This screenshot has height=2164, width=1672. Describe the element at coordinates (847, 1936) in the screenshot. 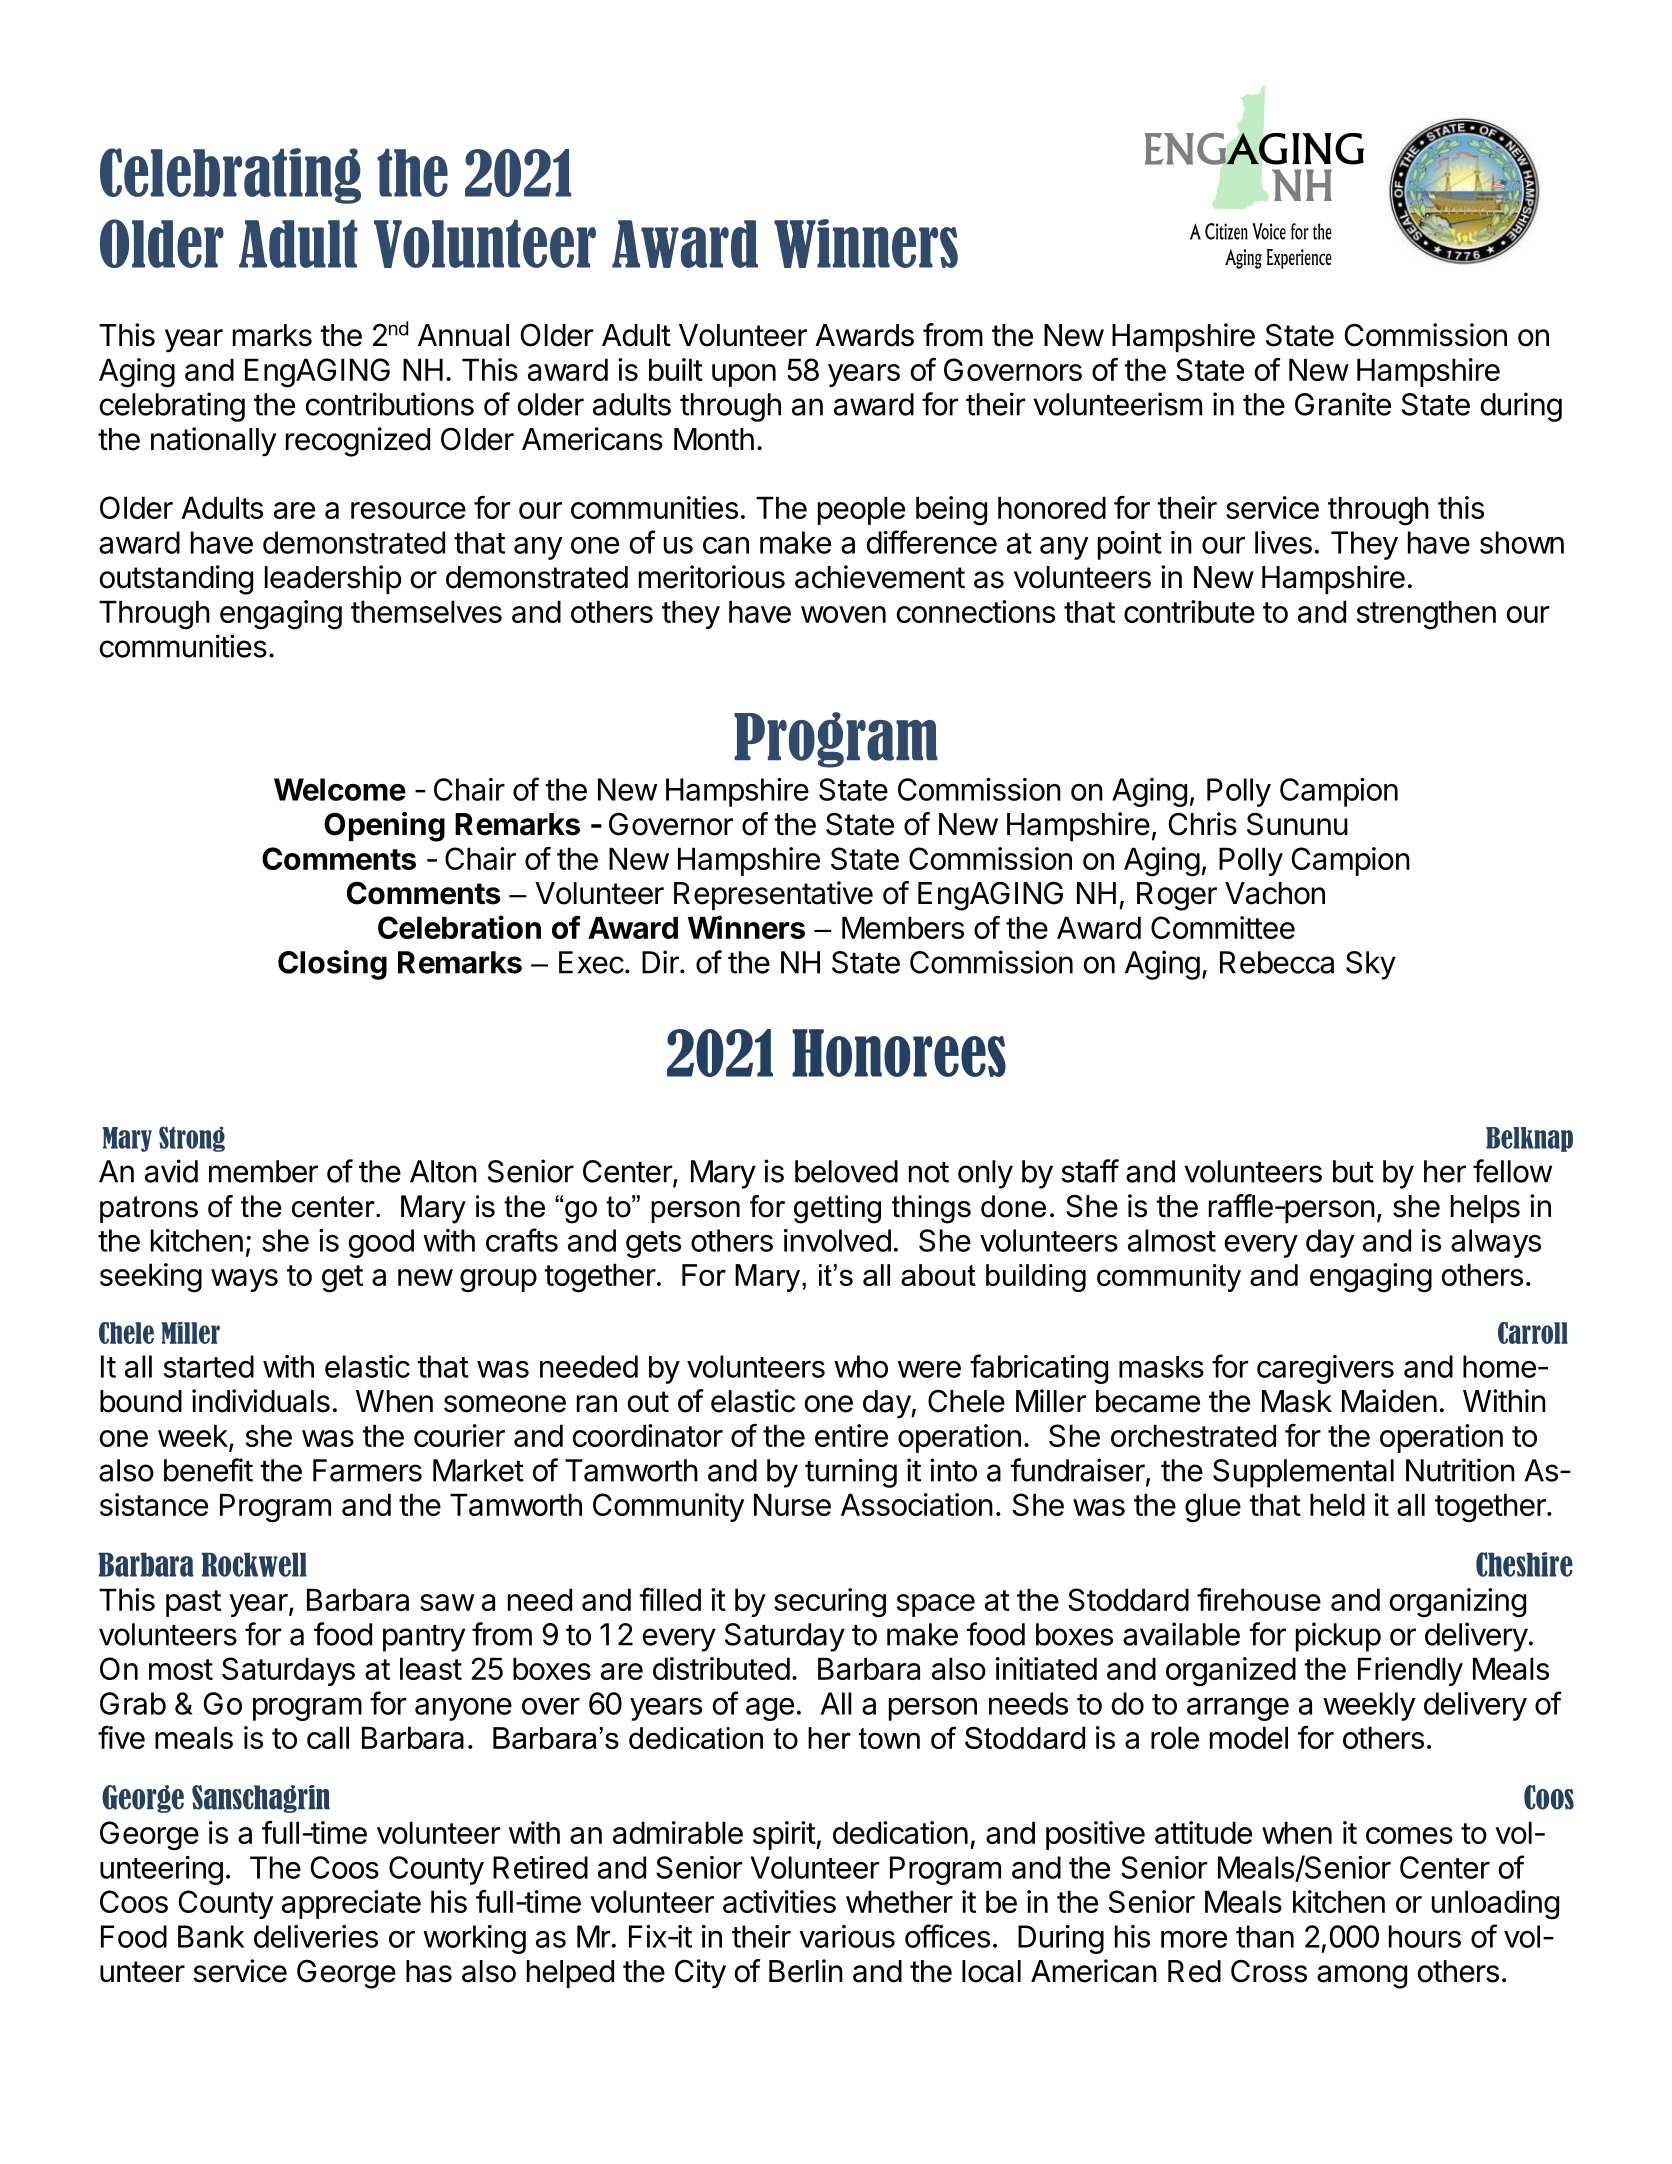

I see `various` at that location.
